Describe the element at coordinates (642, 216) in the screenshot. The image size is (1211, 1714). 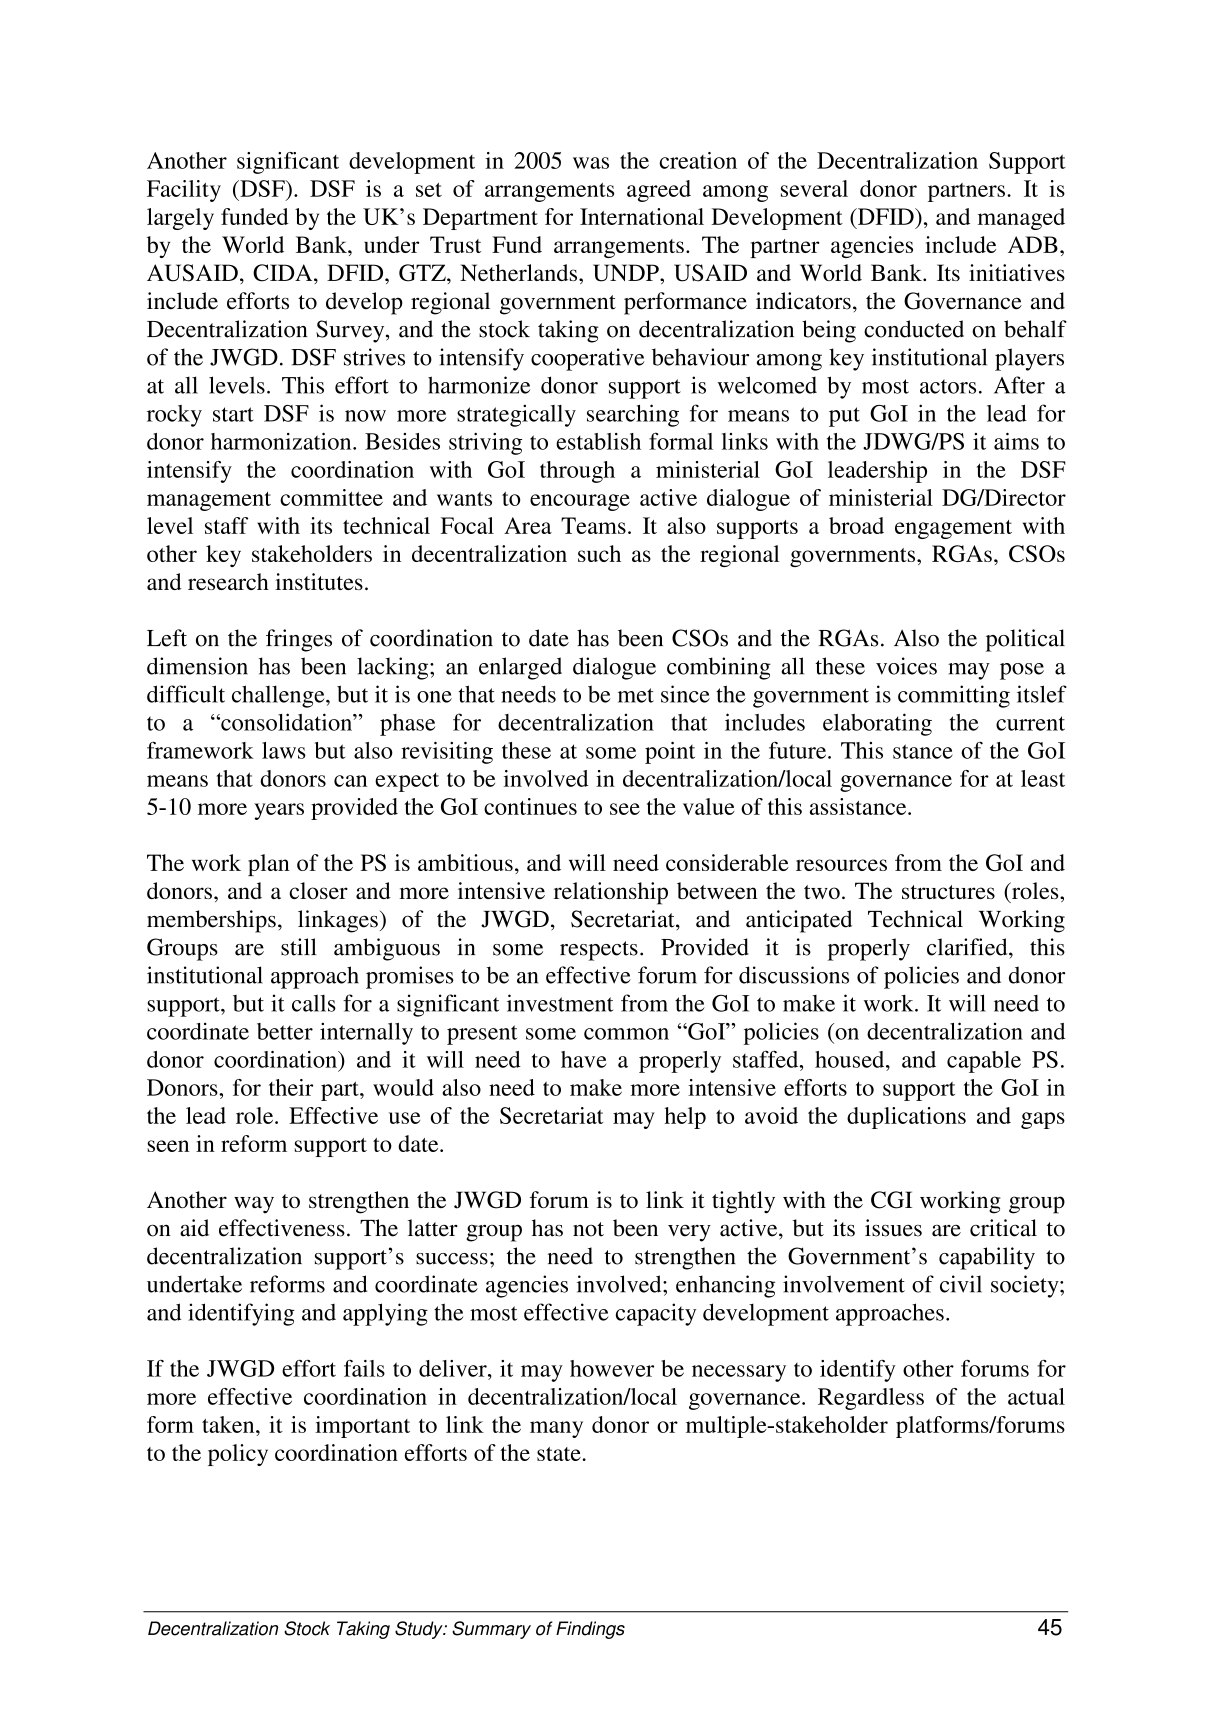
I see `International` at that location.
